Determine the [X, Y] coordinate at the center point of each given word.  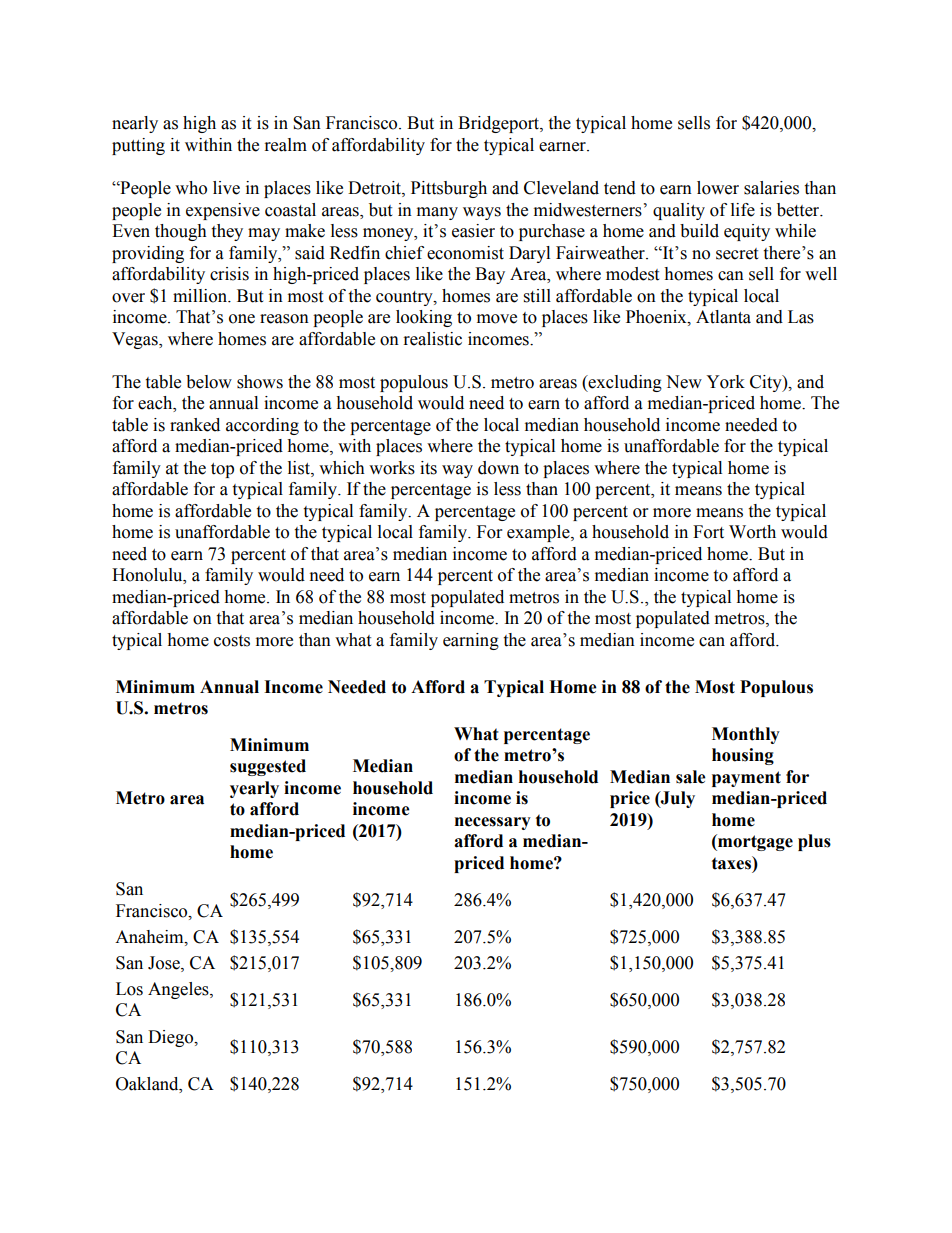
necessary [493, 823]
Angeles [179, 990]
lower [718, 188]
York [725, 382]
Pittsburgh [449, 189]
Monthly [746, 735]
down [498, 468]
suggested [268, 767]
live [226, 188]
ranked [195, 425]
